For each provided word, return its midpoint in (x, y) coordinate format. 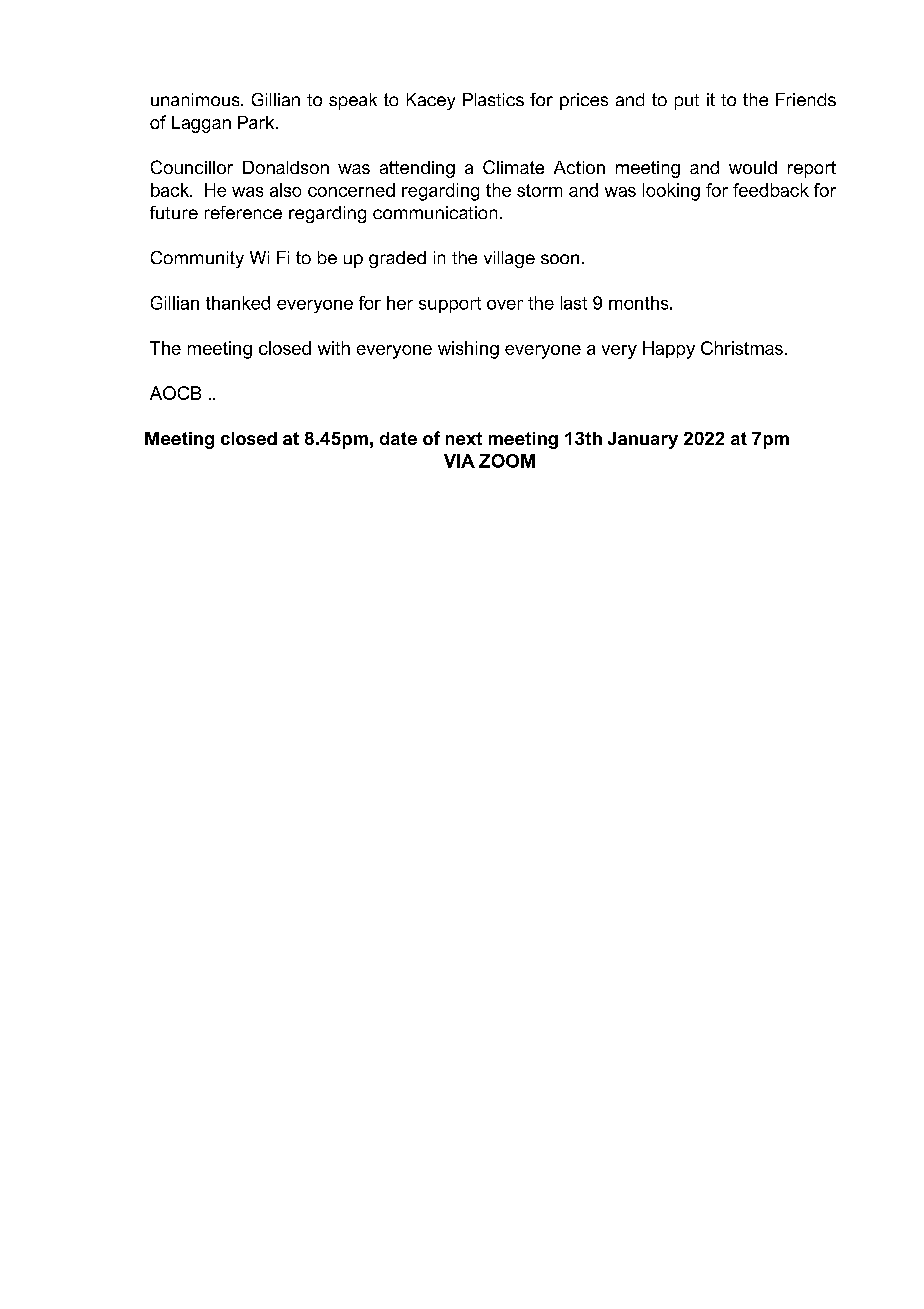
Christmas (742, 348)
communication (435, 212)
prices (584, 101)
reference (243, 212)
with (334, 348)
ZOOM (507, 461)
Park (257, 122)
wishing (468, 350)
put (687, 102)
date (398, 438)
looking (671, 192)
